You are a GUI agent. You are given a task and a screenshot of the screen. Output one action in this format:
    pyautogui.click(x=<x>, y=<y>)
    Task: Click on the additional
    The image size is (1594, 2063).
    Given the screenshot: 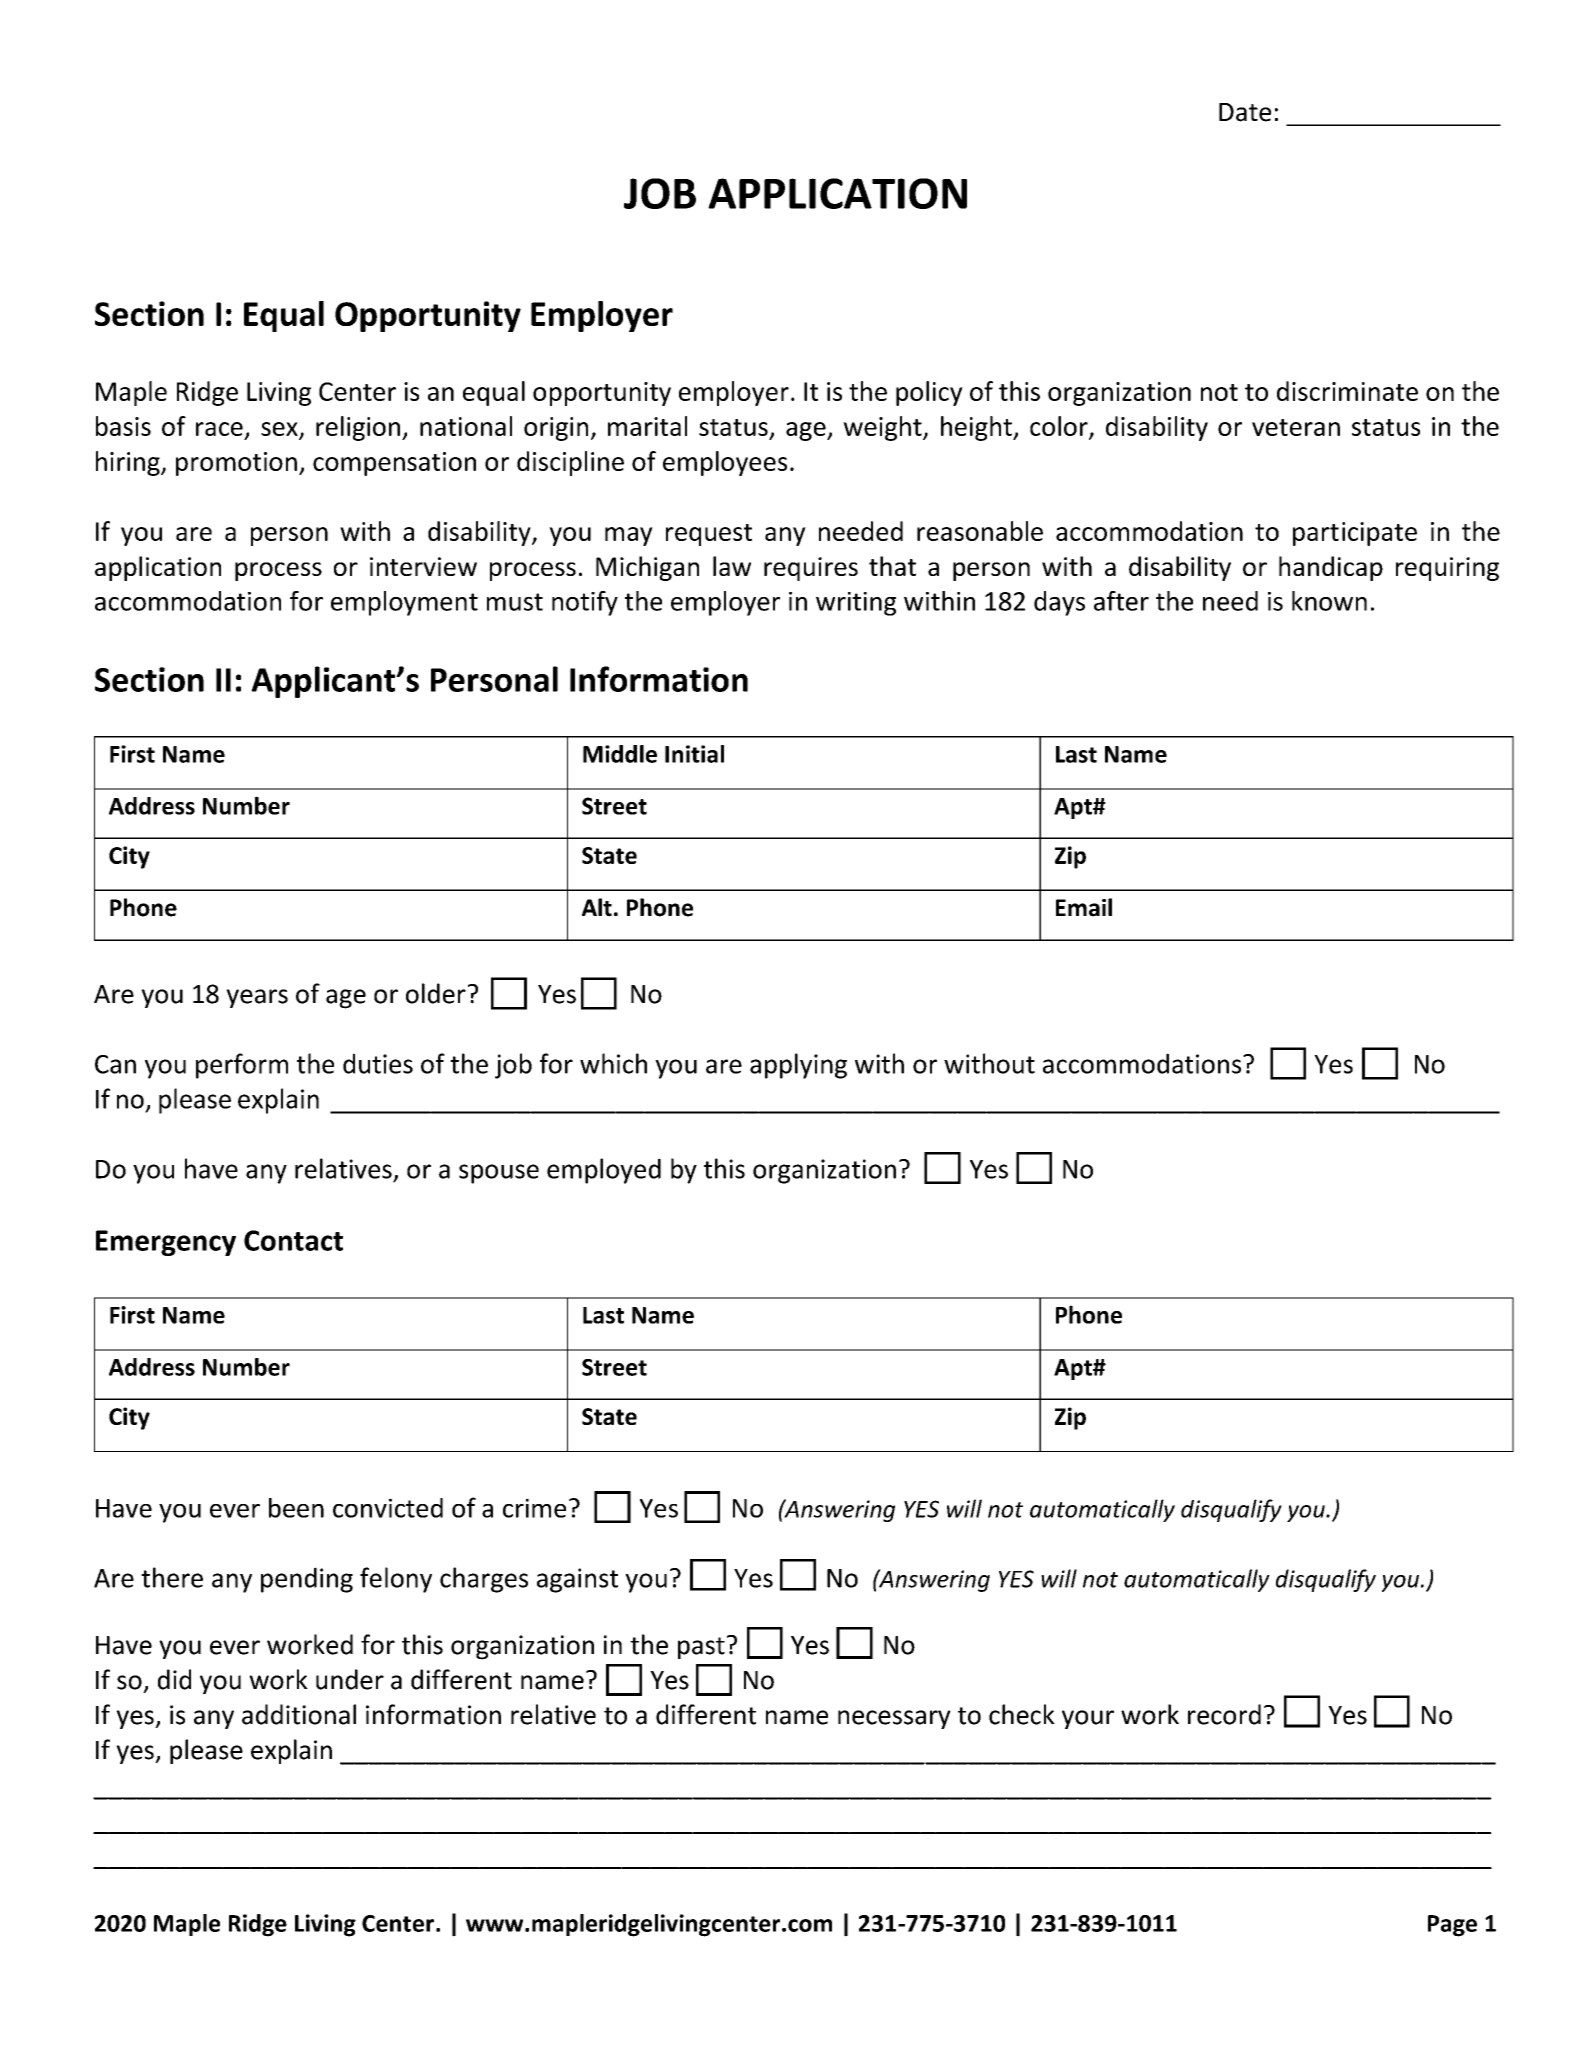 What is the action you would take?
    pyautogui.click(x=299, y=1714)
